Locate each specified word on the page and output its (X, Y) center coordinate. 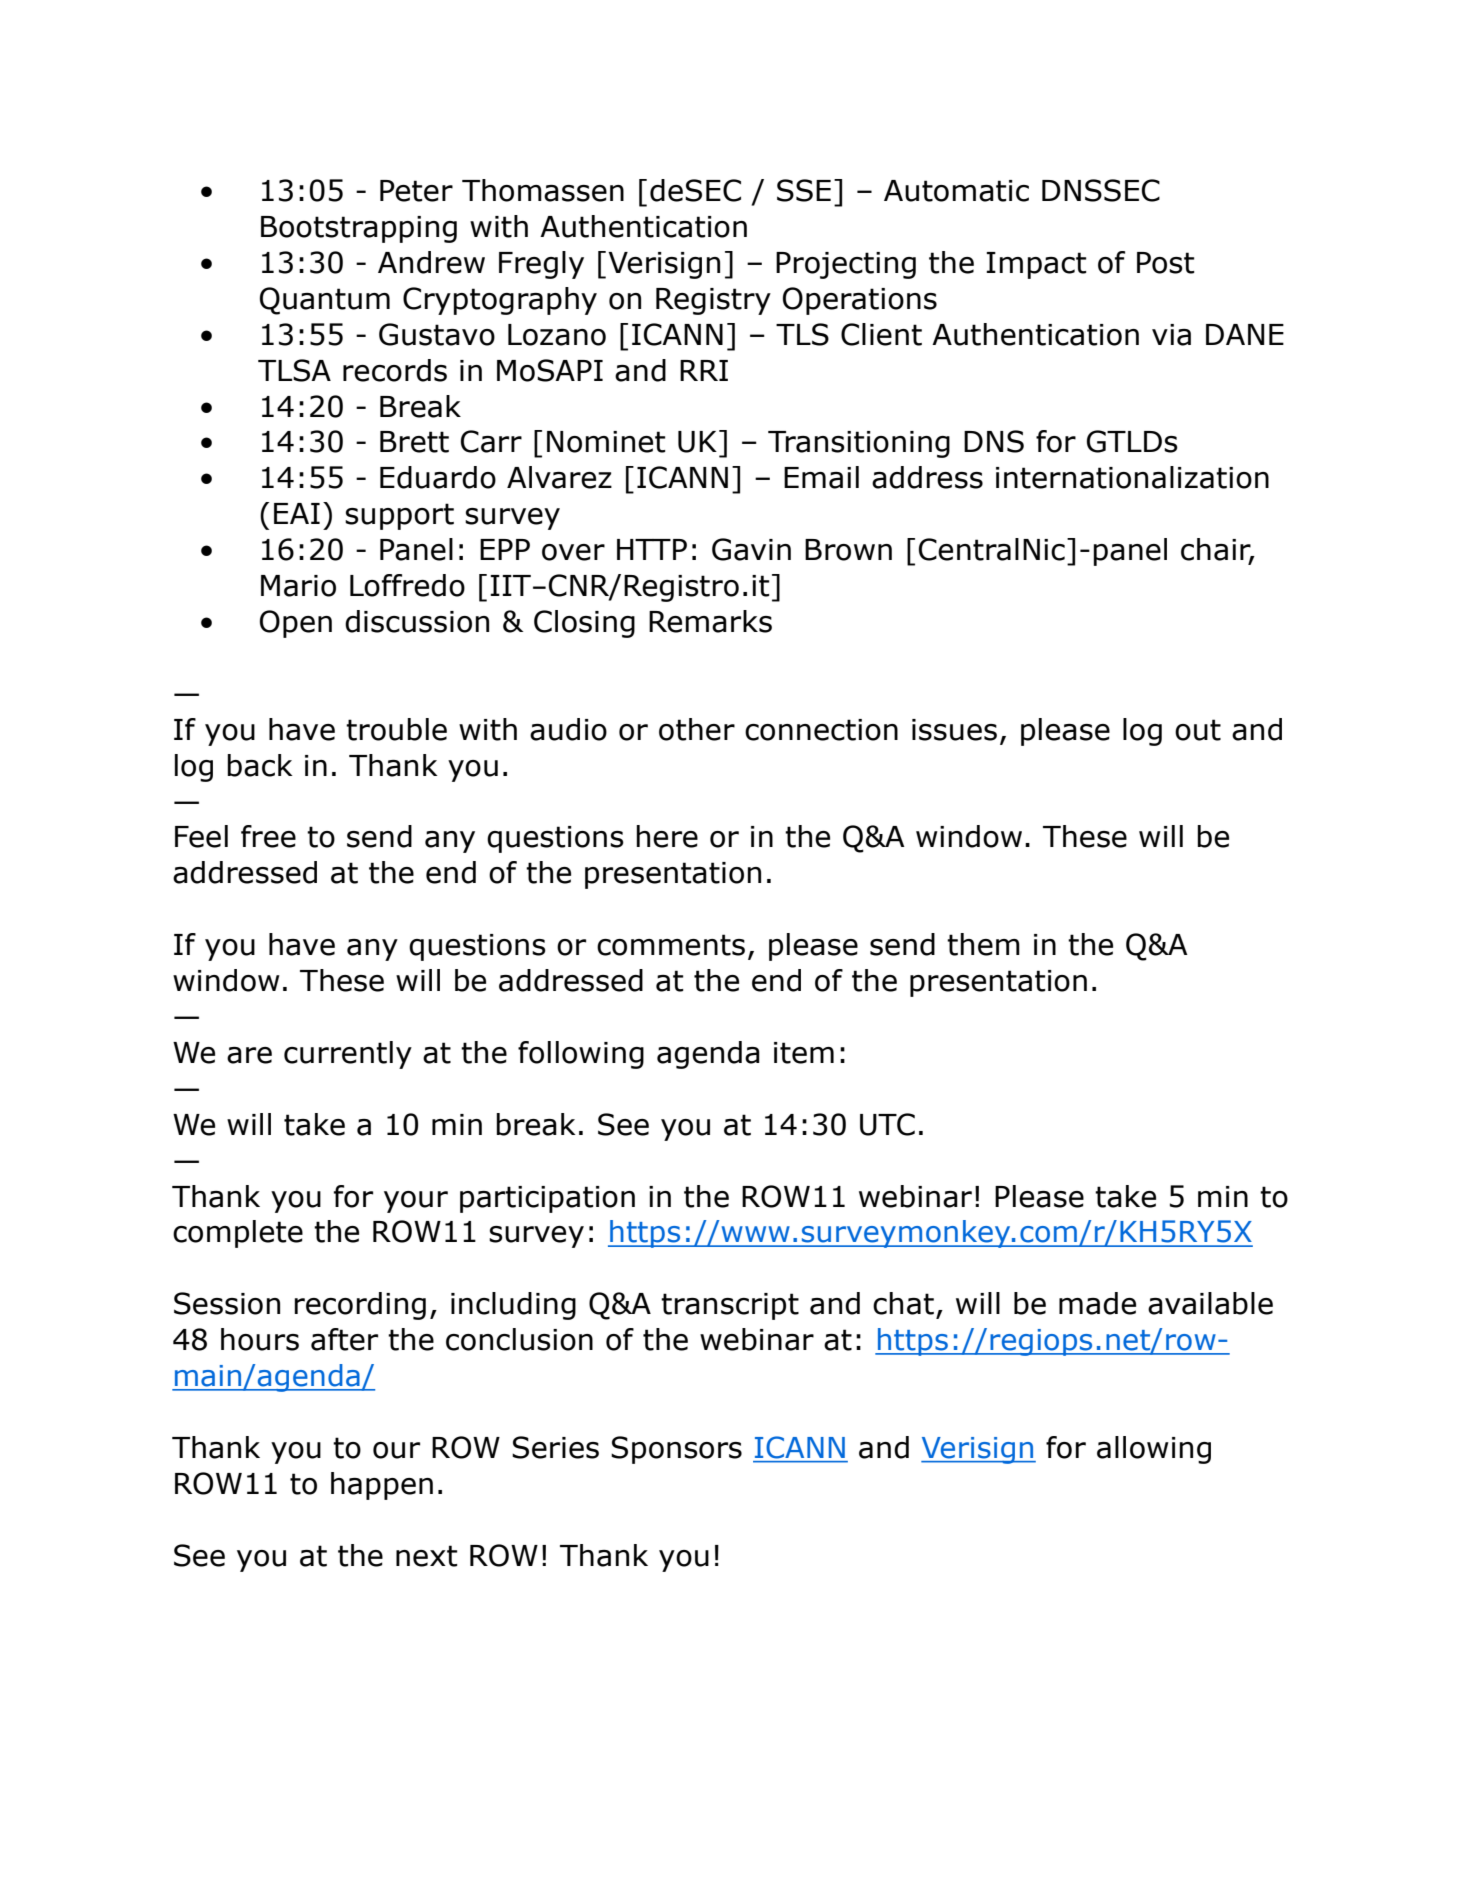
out (1198, 730)
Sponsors (676, 1450)
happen (382, 1486)
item (804, 1053)
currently (348, 1055)
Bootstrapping (359, 229)
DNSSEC (1101, 190)
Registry (713, 301)
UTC (887, 1124)
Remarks (710, 621)
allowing (1154, 1450)
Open (296, 624)
